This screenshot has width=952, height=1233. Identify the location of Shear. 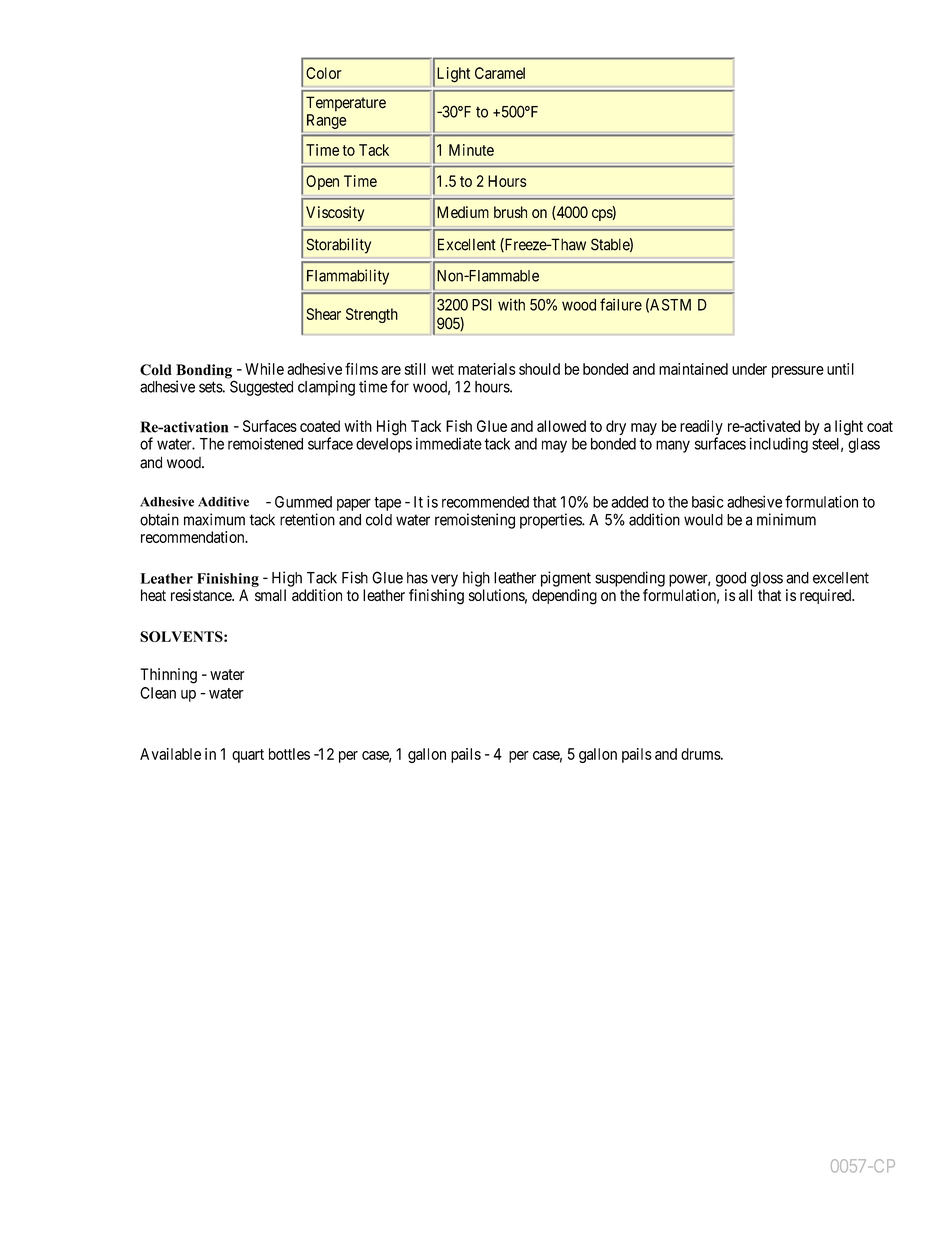
(323, 314).
